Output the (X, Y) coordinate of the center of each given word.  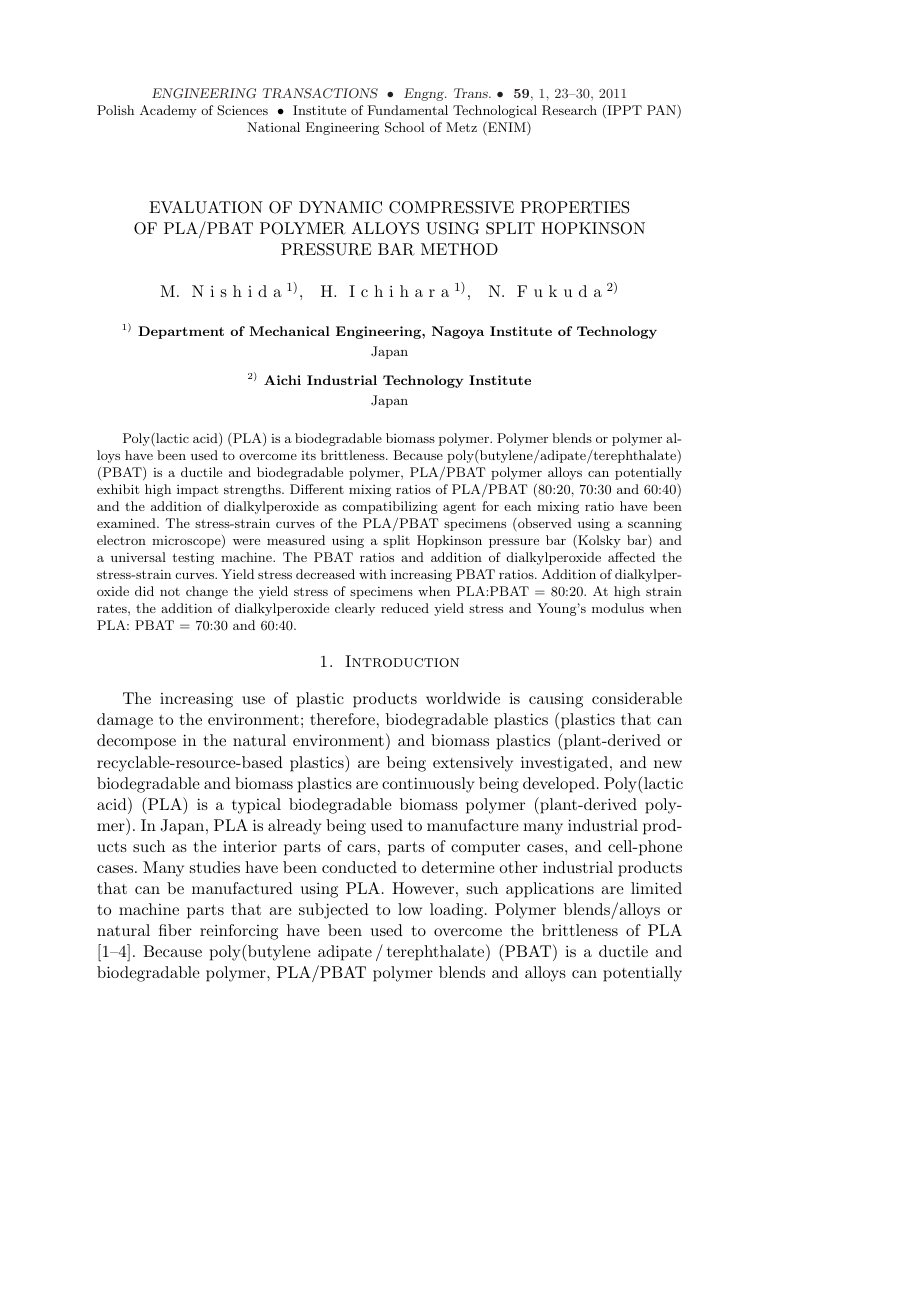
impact (197, 491)
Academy (168, 111)
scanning (655, 525)
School (404, 127)
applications (550, 890)
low (410, 909)
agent (459, 508)
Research (569, 110)
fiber (175, 930)
